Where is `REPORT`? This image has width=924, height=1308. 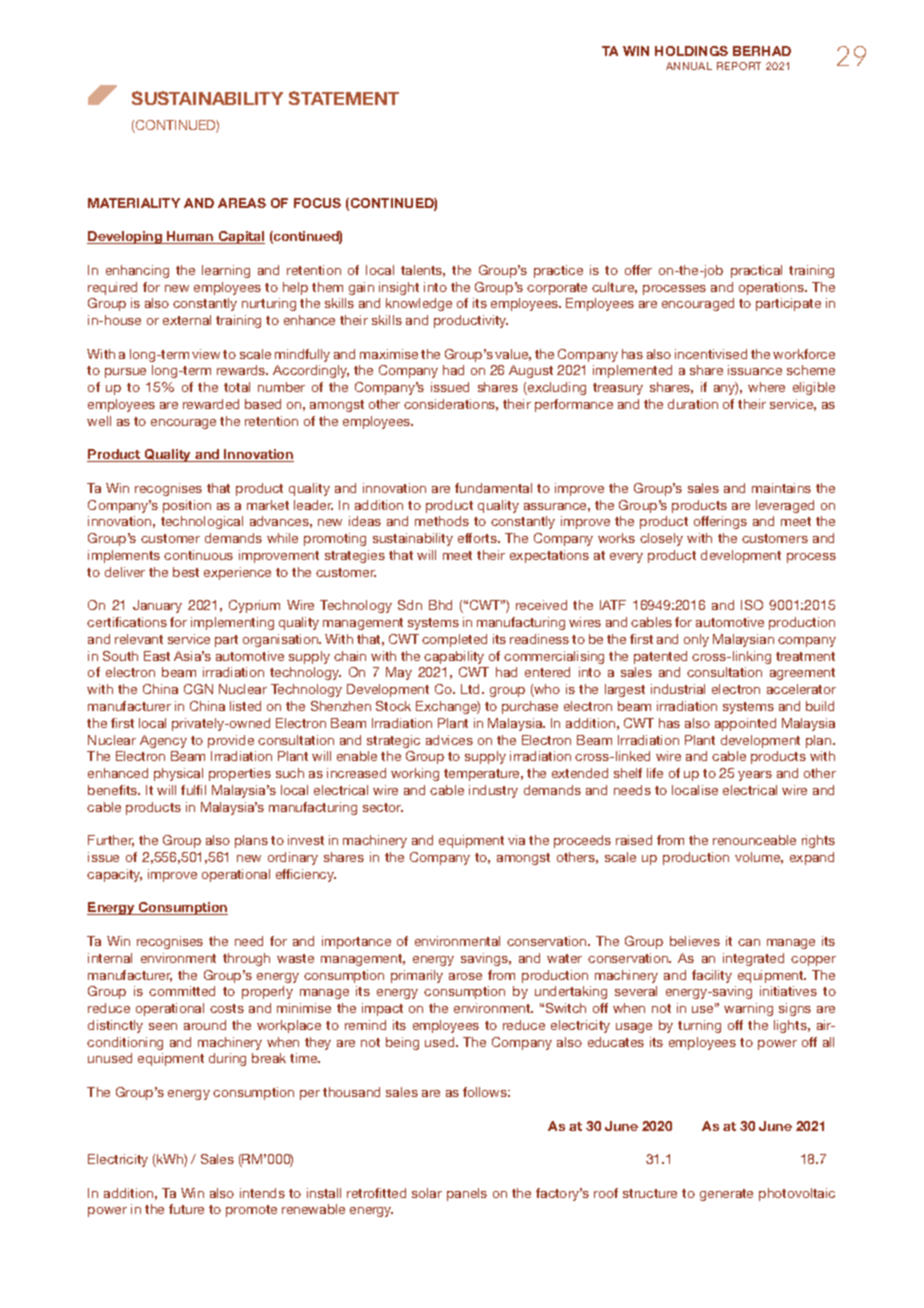
REPORT is located at coordinates (739, 66).
